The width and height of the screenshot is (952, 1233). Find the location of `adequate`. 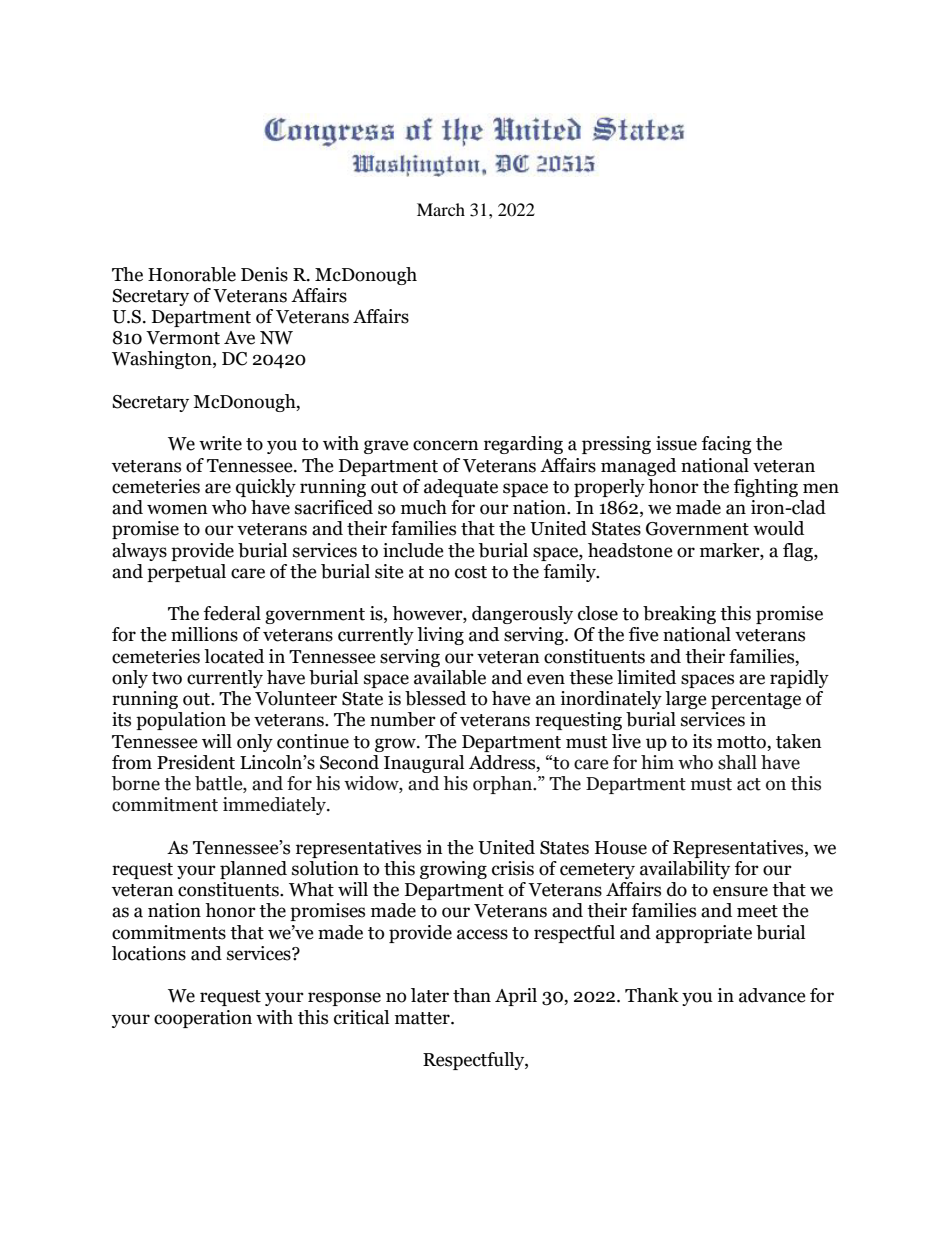

adequate is located at coordinates (461, 488).
